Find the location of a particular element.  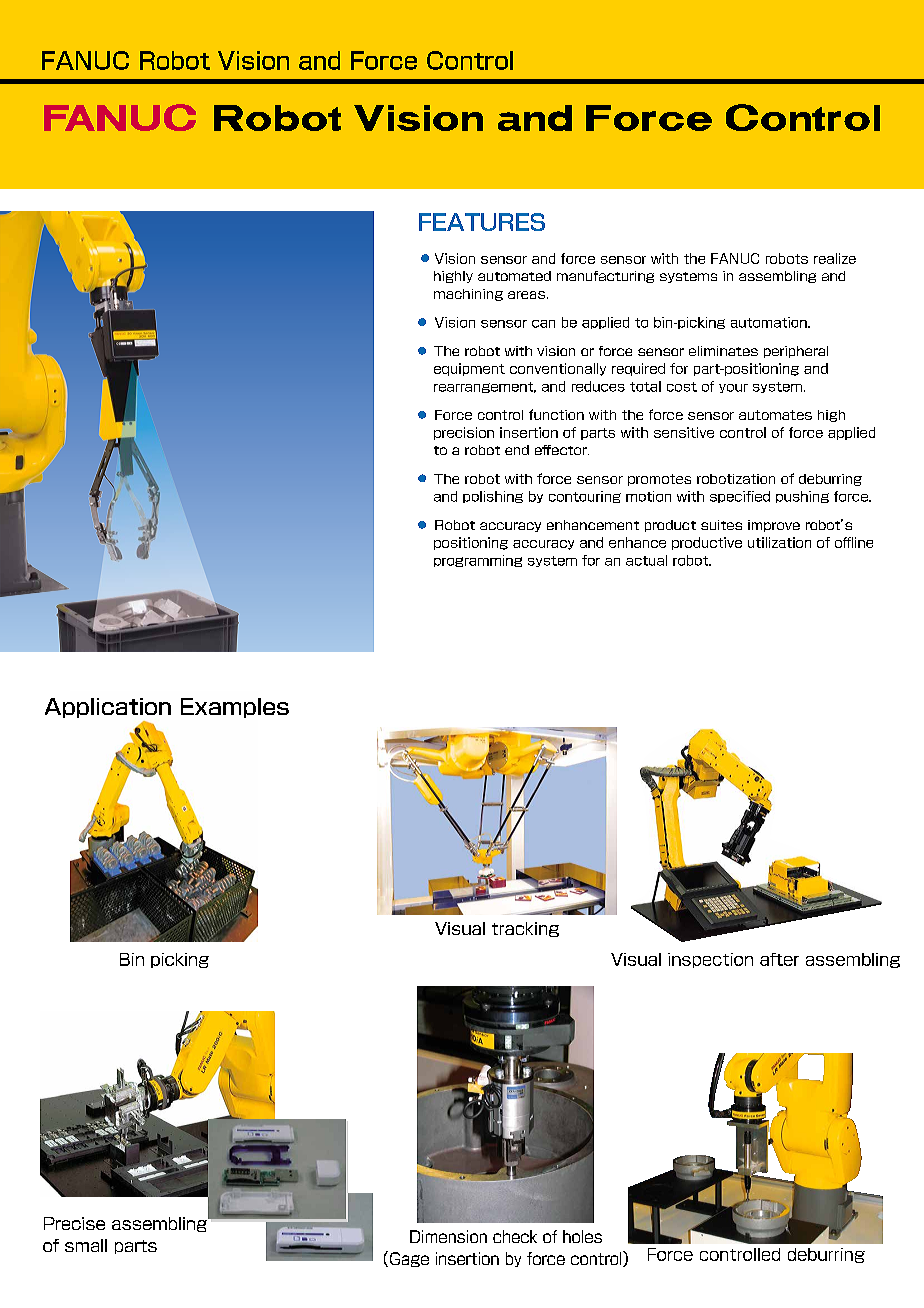

actual is located at coordinates (646, 560).
